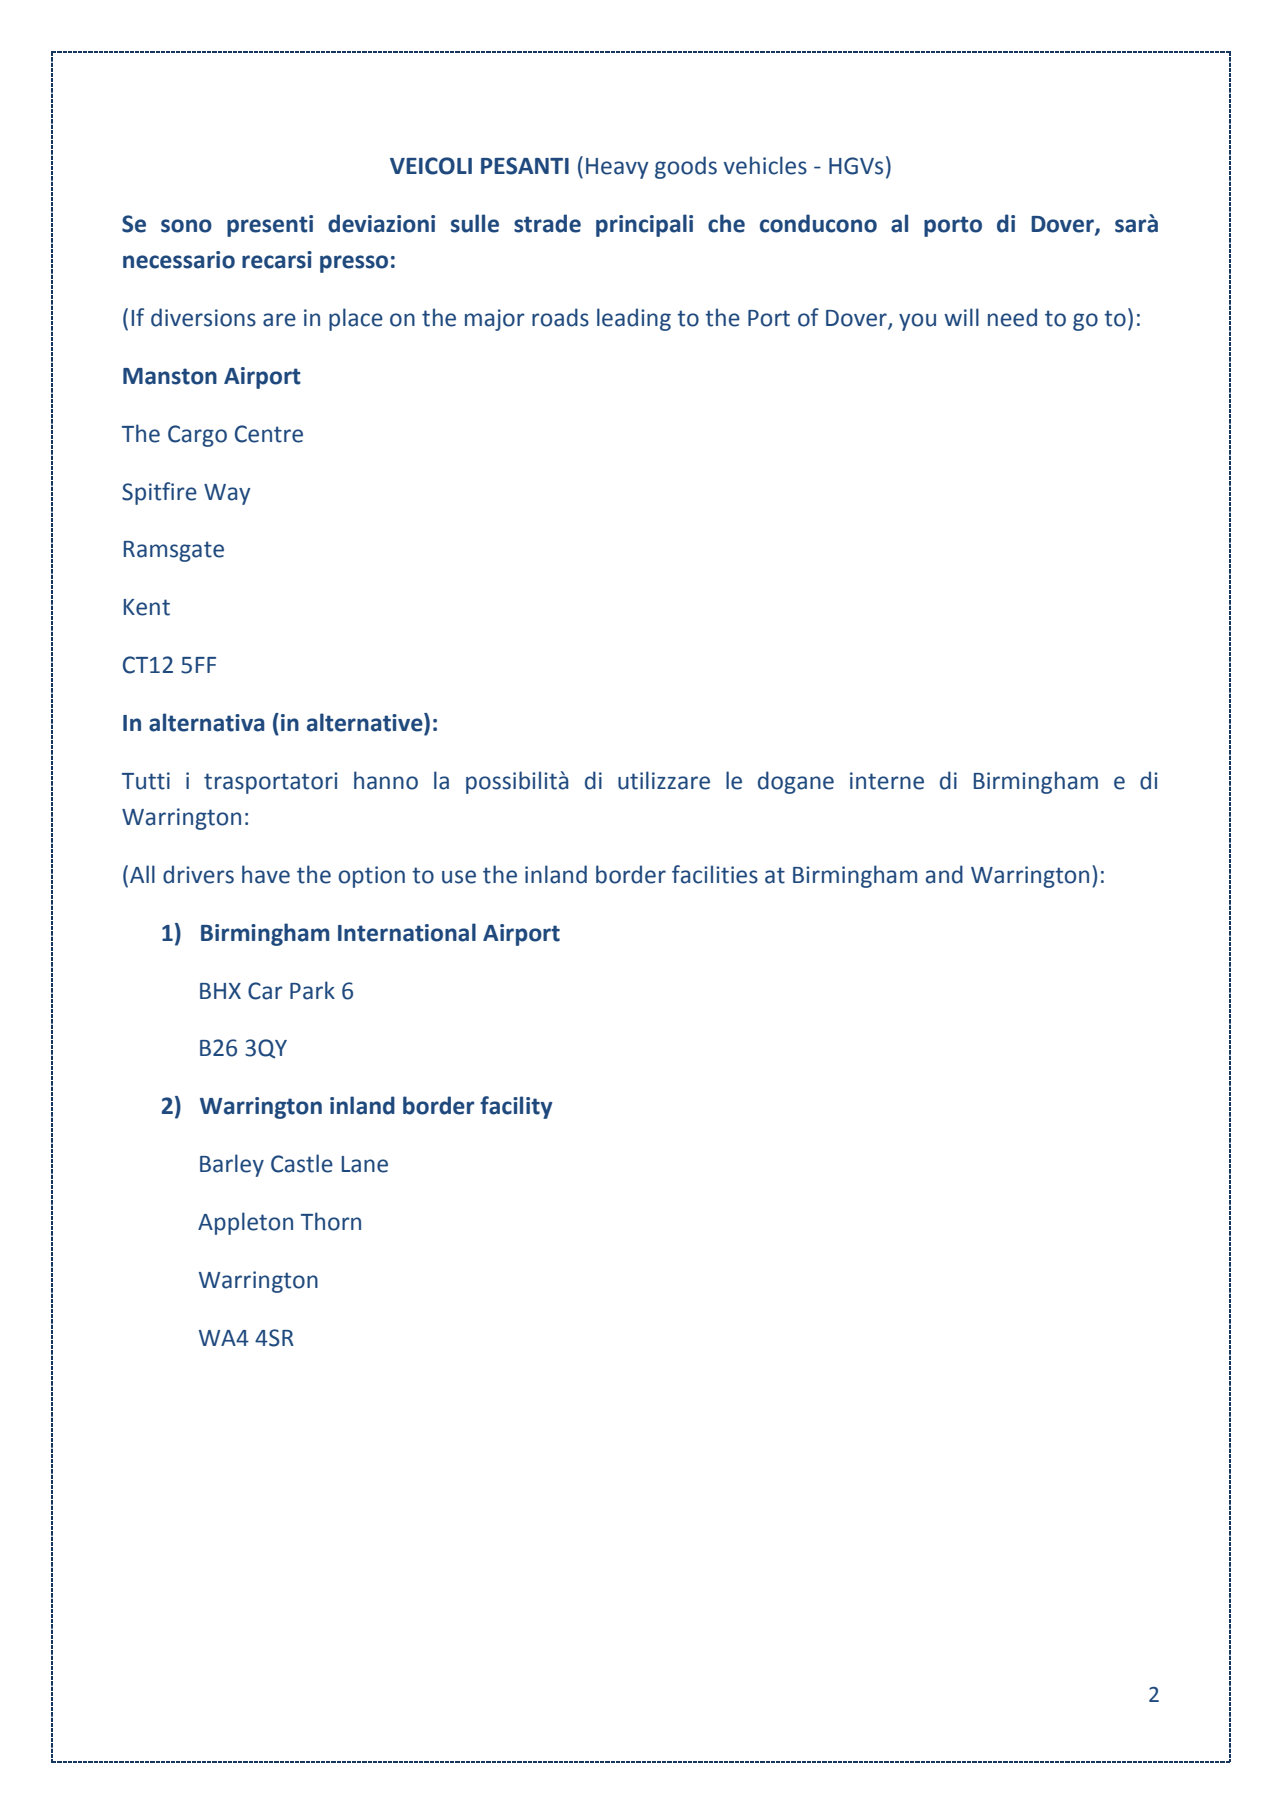 Image resolution: width=1282 pixels, height=1814 pixels. What do you see at coordinates (459, 877) in the document?
I see `use` at bounding box center [459, 877].
